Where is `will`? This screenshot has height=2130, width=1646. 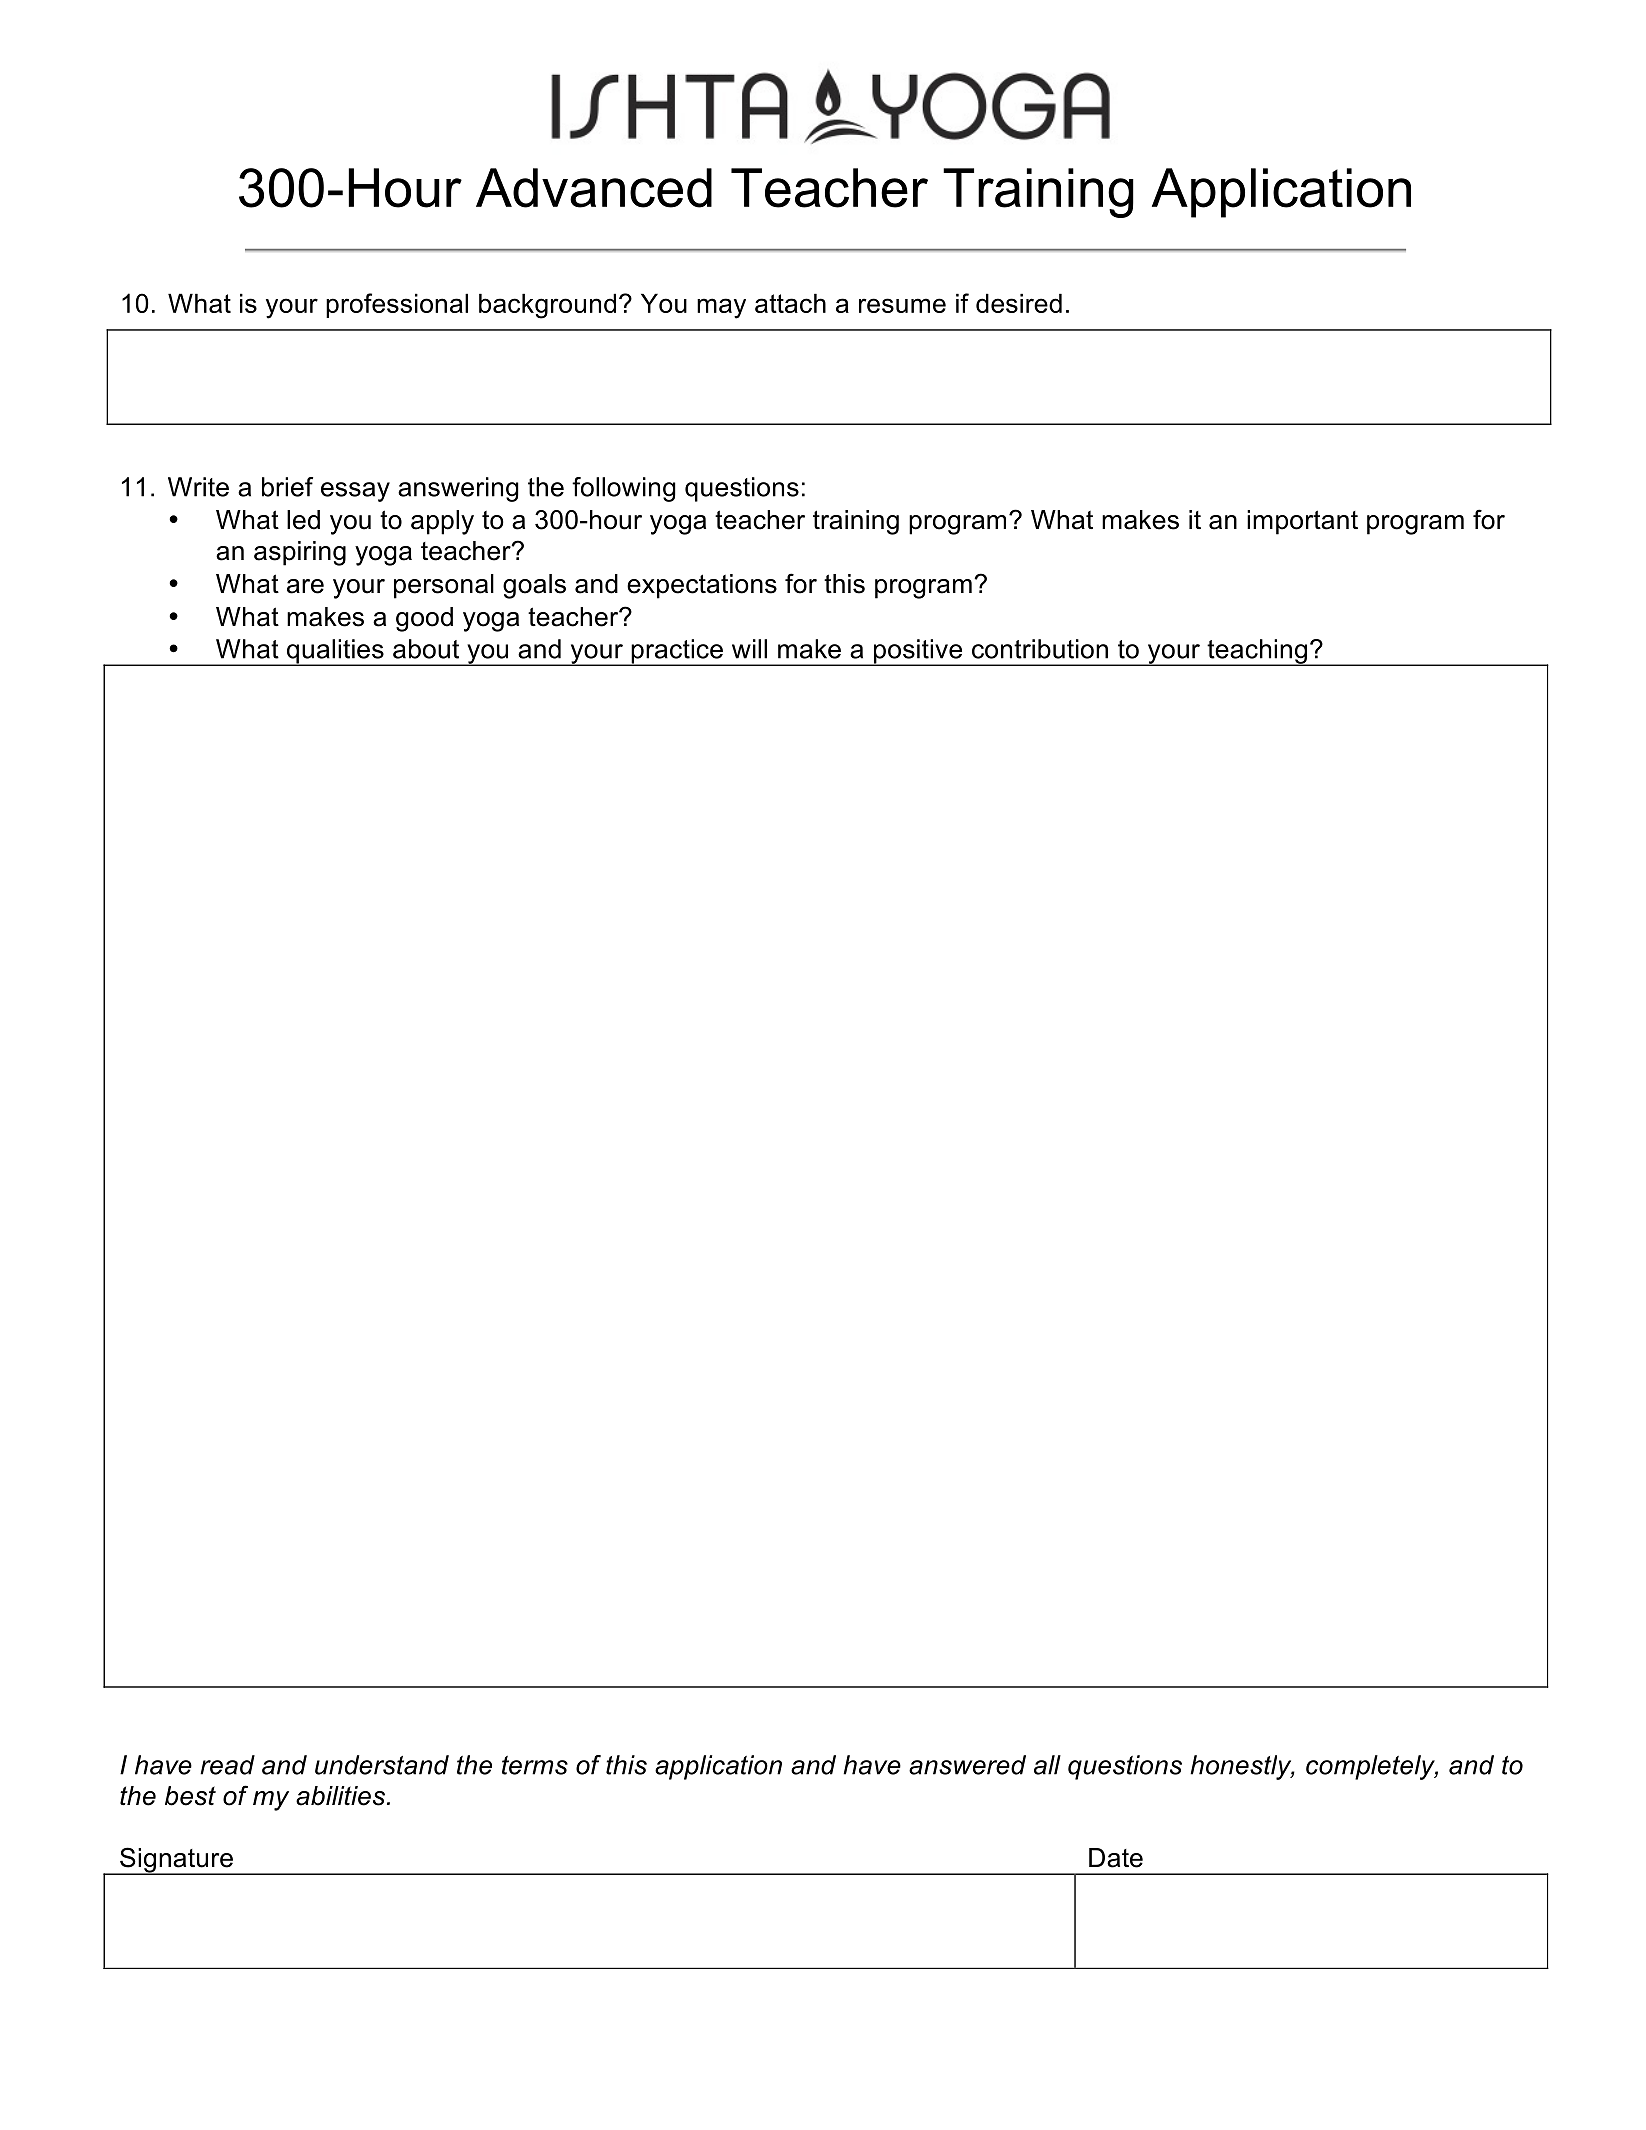 will is located at coordinates (749, 649).
